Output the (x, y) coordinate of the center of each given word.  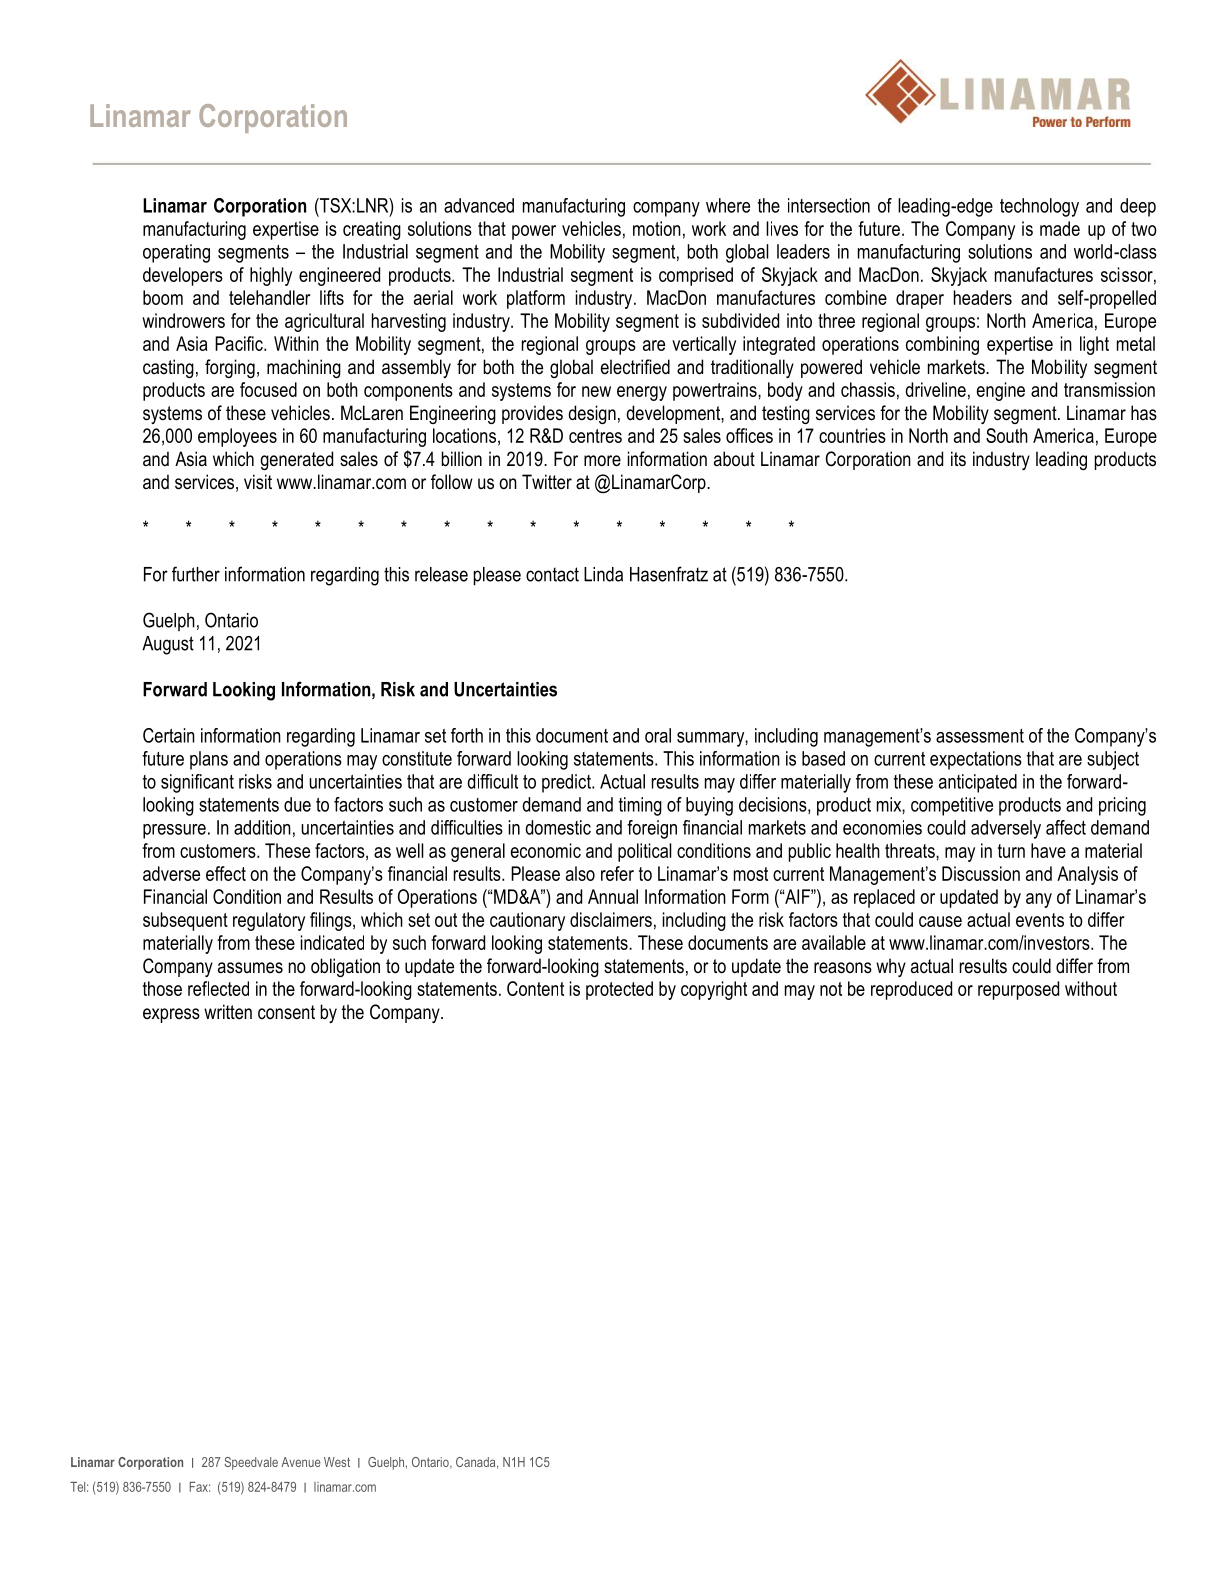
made (1060, 228)
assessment (980, 736)
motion (657, 228)
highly (271, 276)
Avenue (300, 1462)
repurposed (1018, 990)
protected (619, 990)
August (168, 645)
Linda (603, 574)
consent (286, 1012)
